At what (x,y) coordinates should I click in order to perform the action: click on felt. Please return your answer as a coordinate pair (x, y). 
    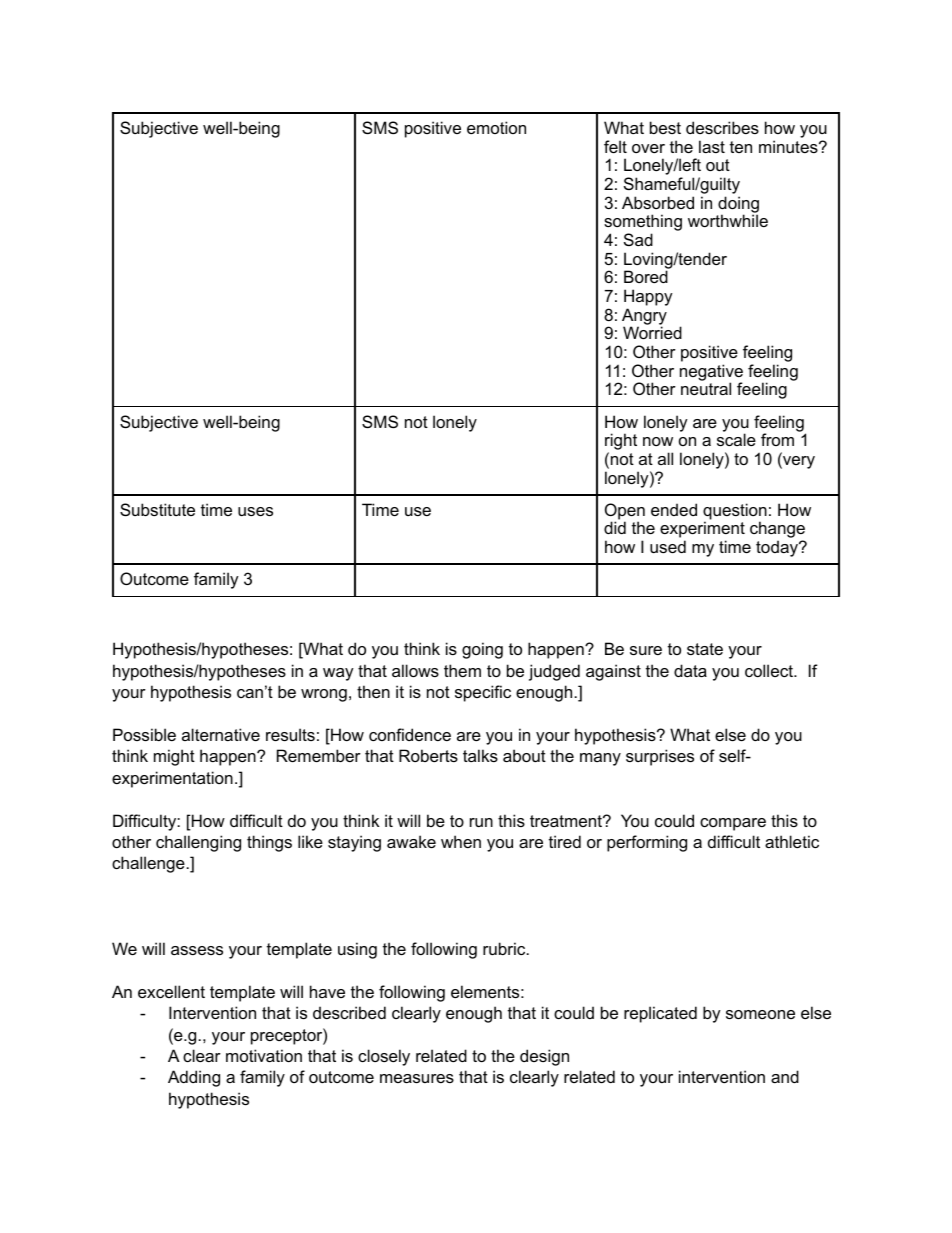
    Looking at the image, I should click on (615, 146).
